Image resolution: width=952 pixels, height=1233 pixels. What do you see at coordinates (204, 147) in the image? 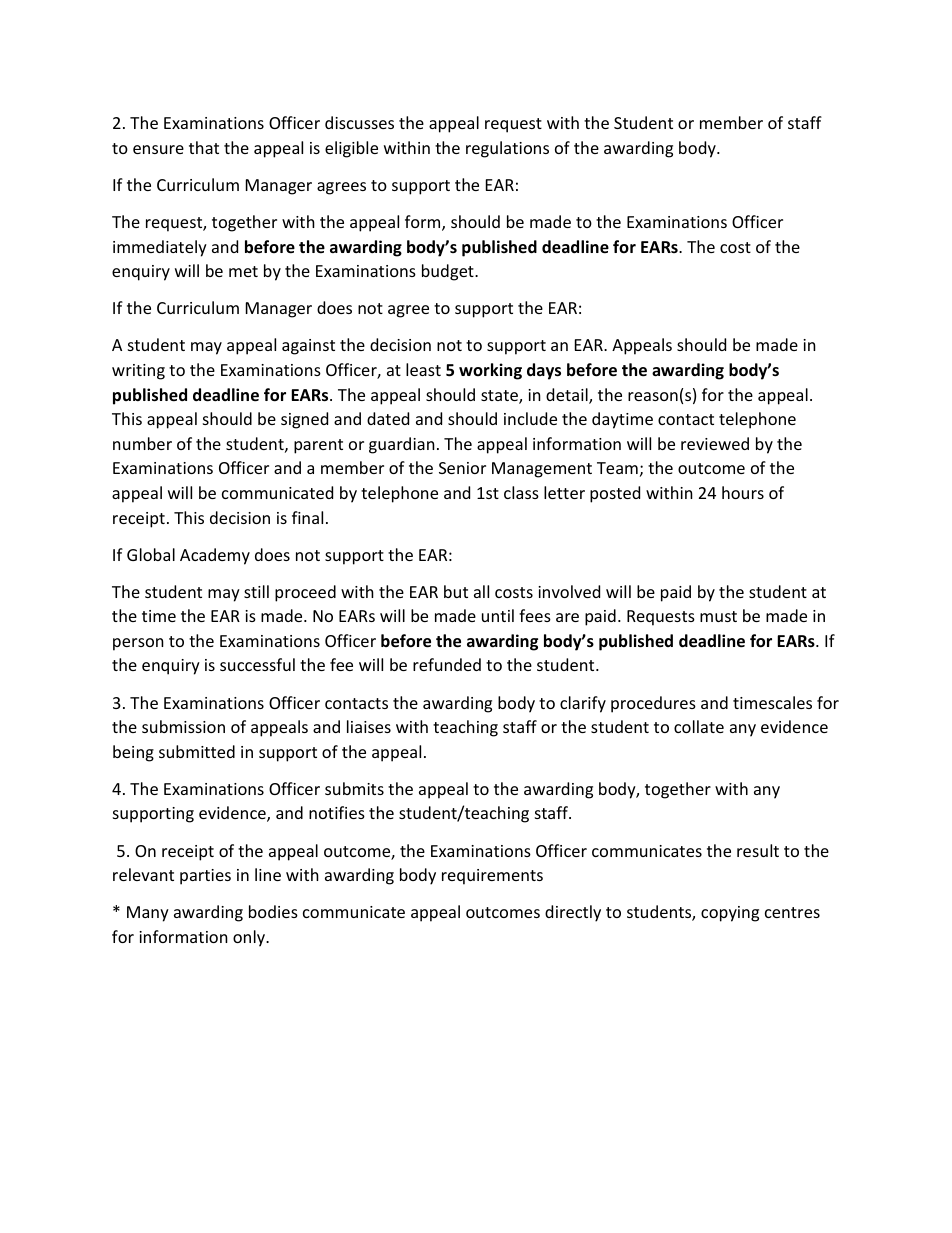
I see `that` at bounding box center [204, 147].
